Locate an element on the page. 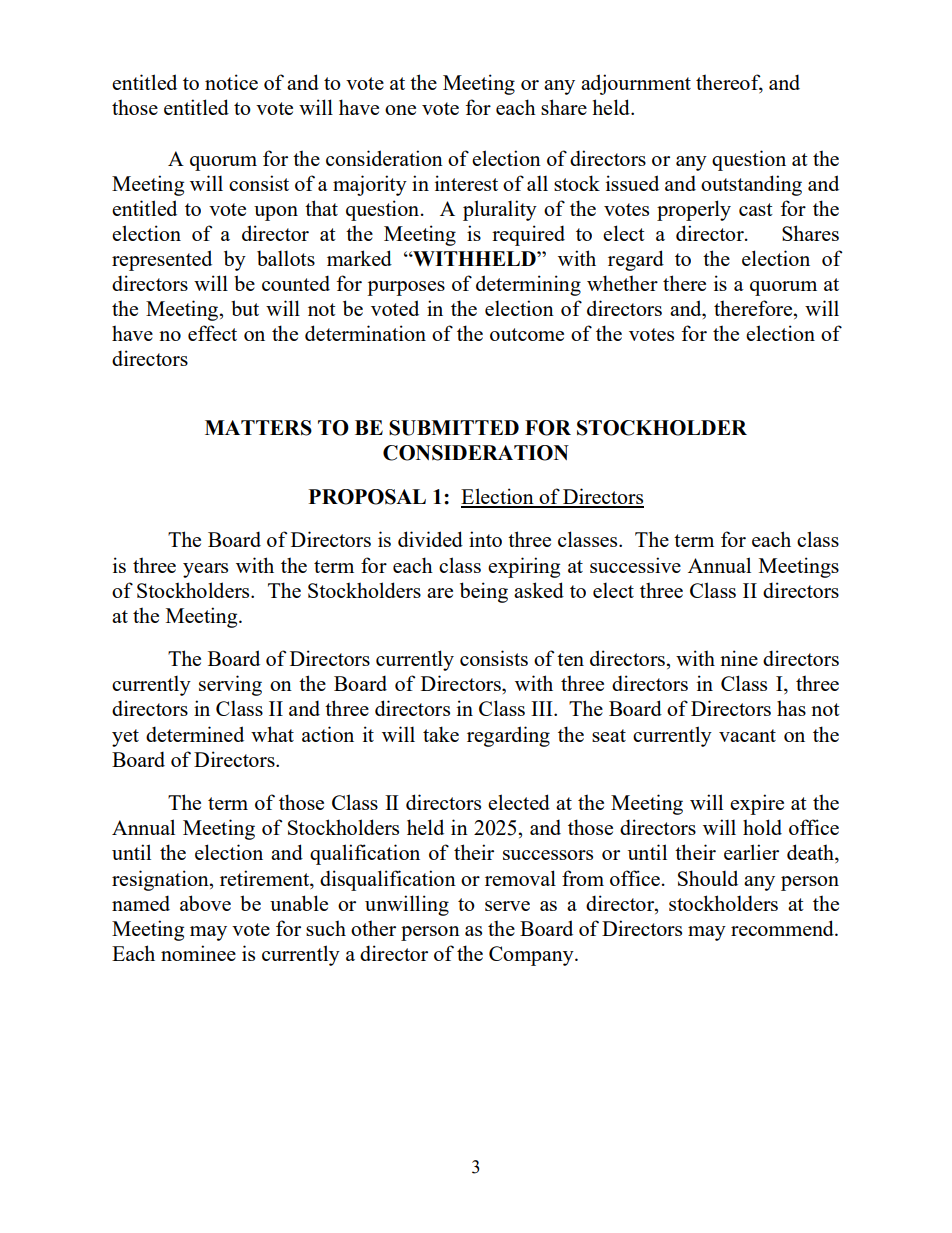  one is located at coordinates (400, 110).
